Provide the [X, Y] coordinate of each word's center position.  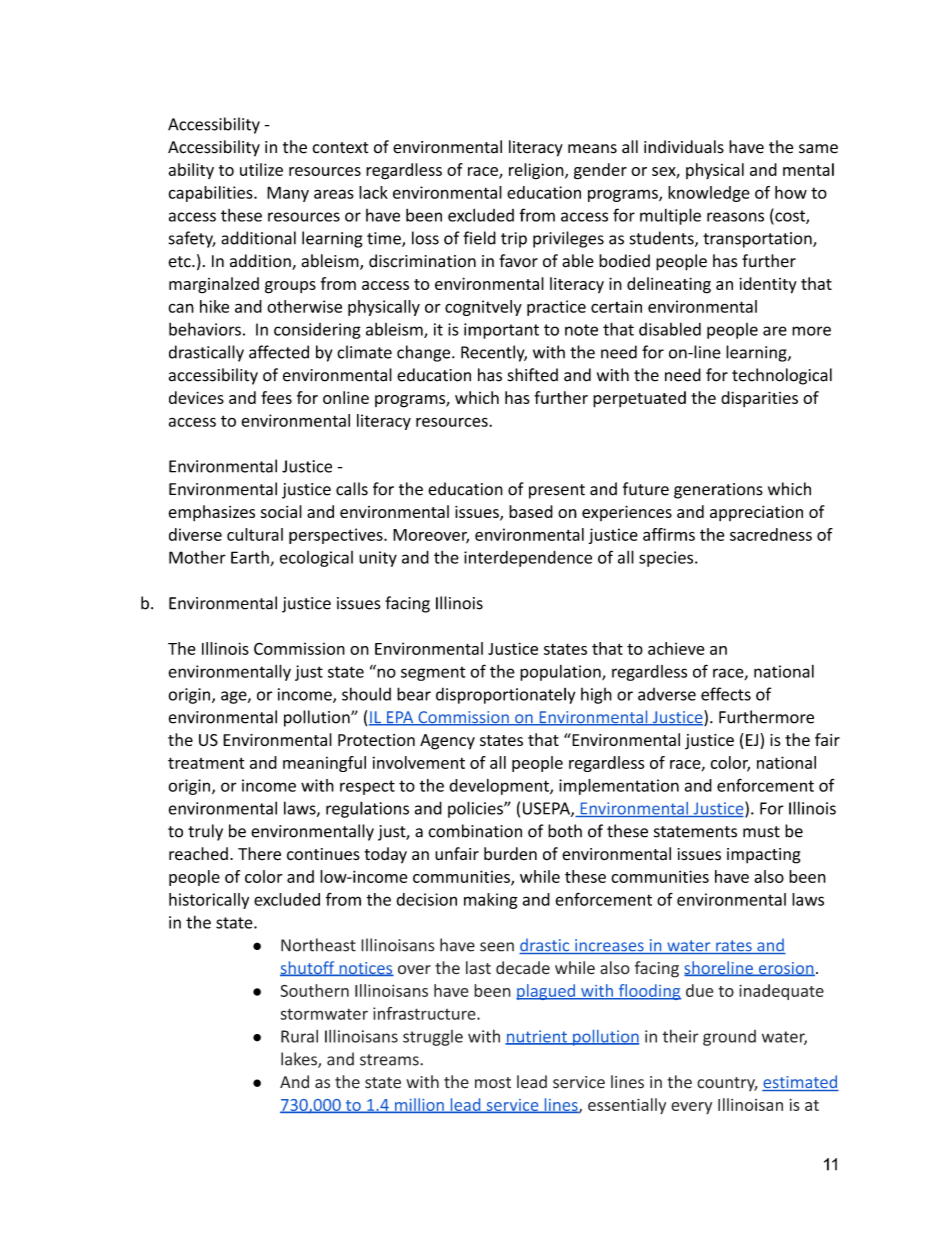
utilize [261, 169]
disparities [759, 399]
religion [537, 171]
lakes [300, 1060]
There [259, 854]
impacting [764, 856]
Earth [251, 558]
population [561, 673]
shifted [533, 375]
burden [510, 854]
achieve [676, 648]
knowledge [709, 194]
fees [276, 397]
